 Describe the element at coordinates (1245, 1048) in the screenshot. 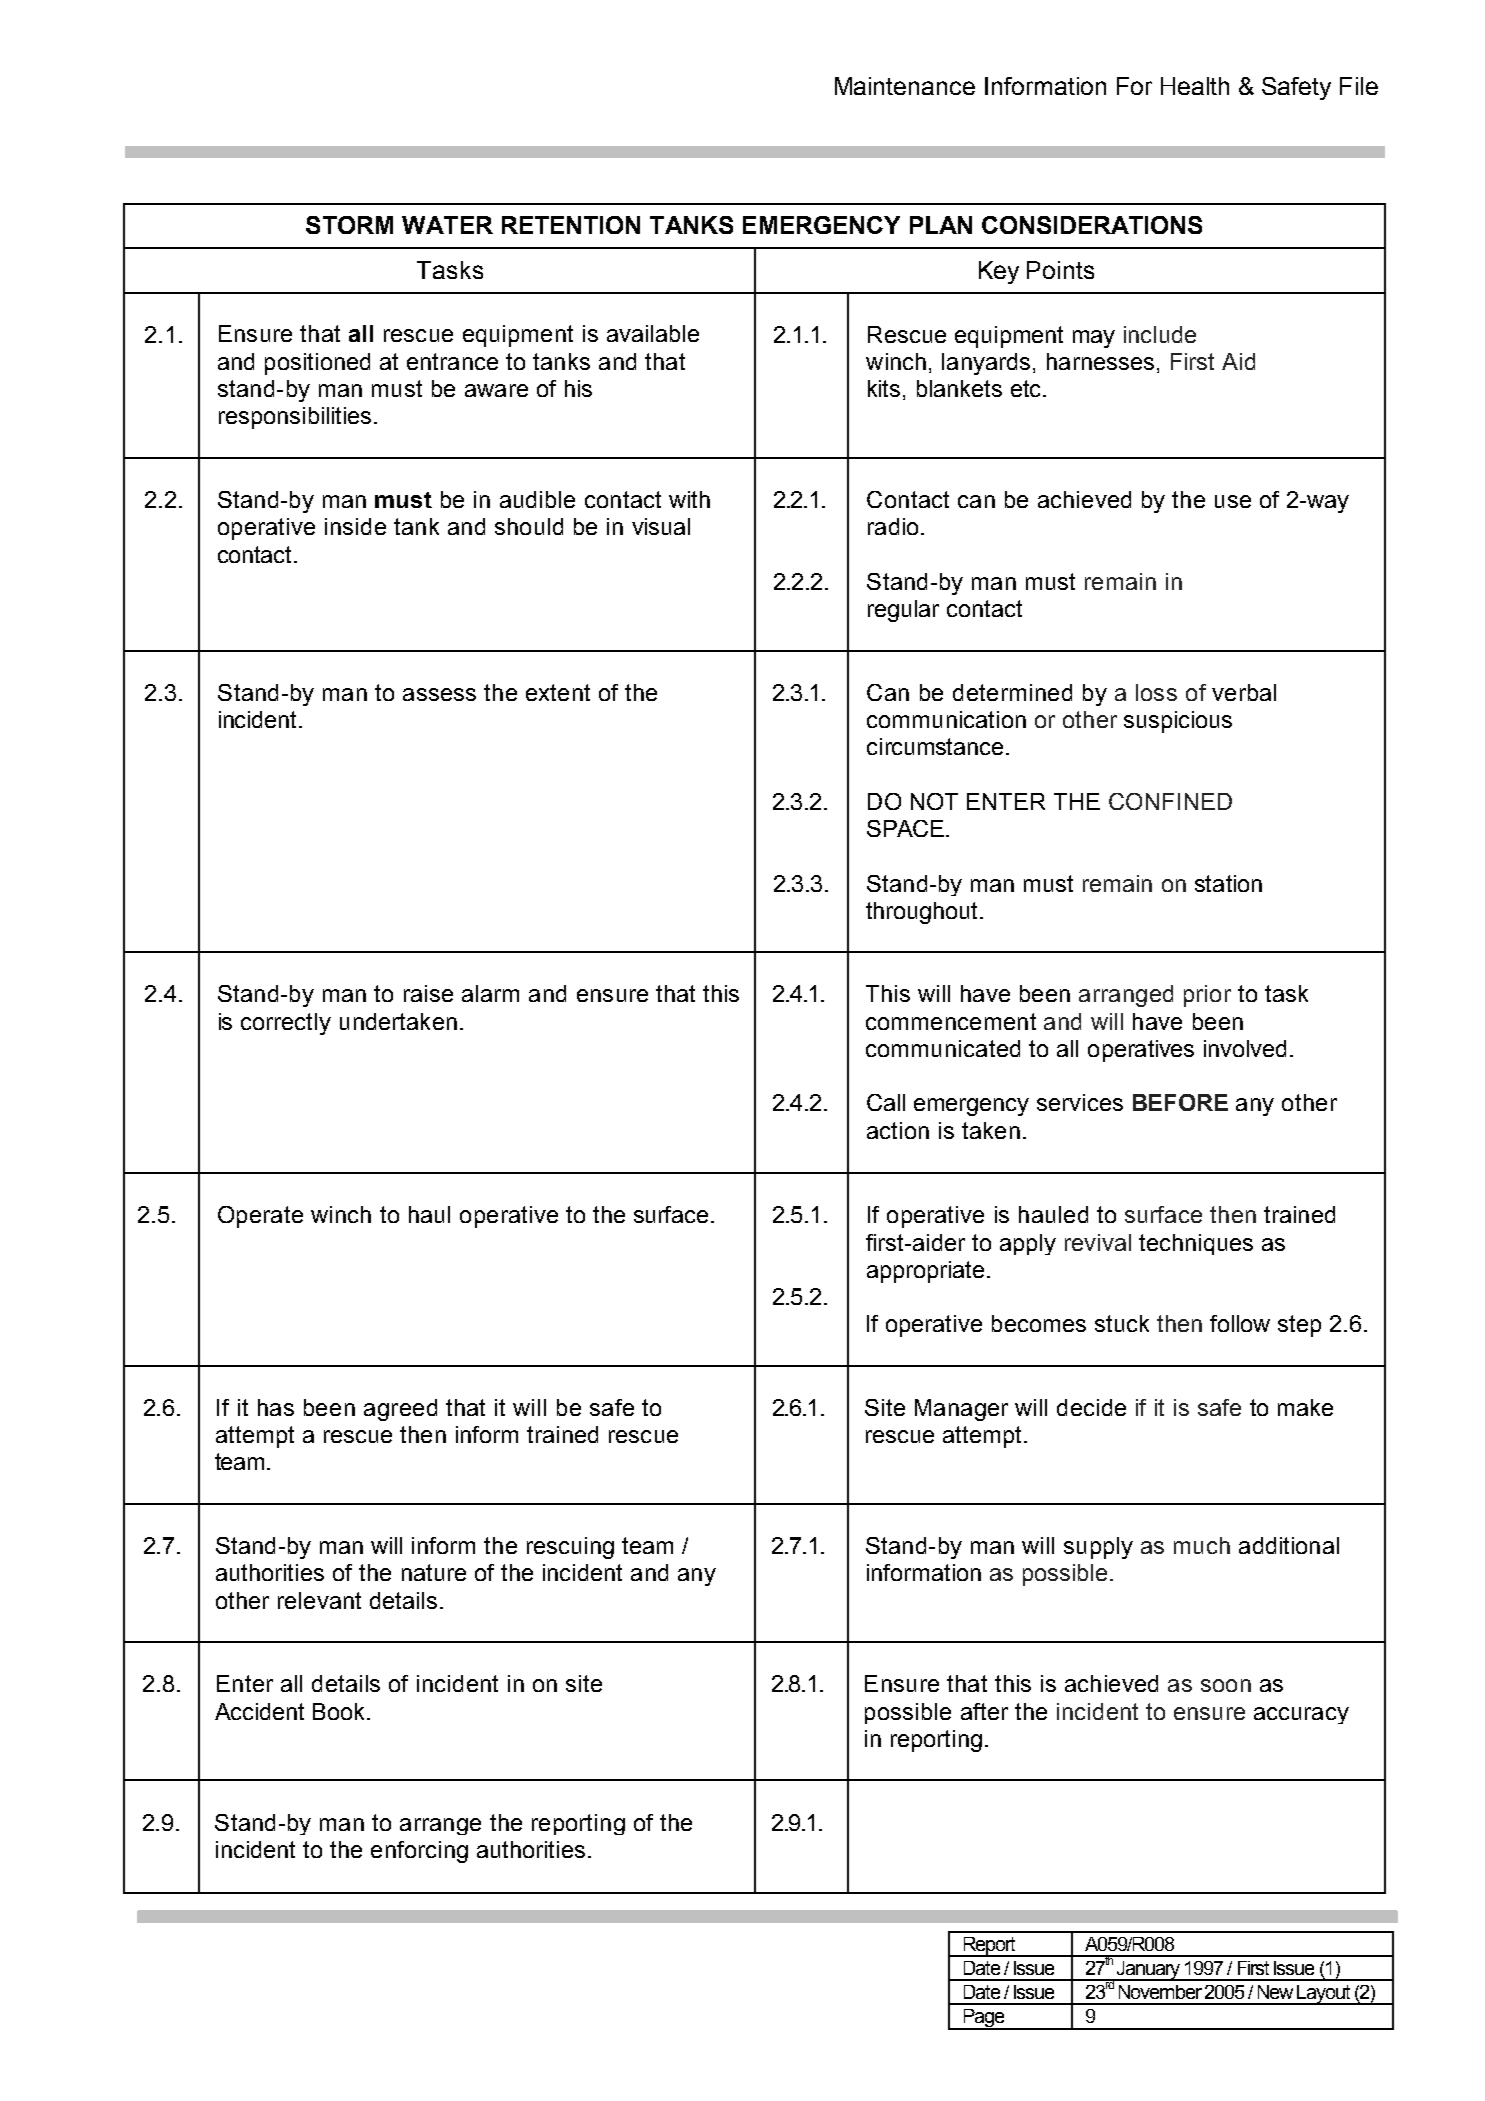

I see `involved` at that location.
